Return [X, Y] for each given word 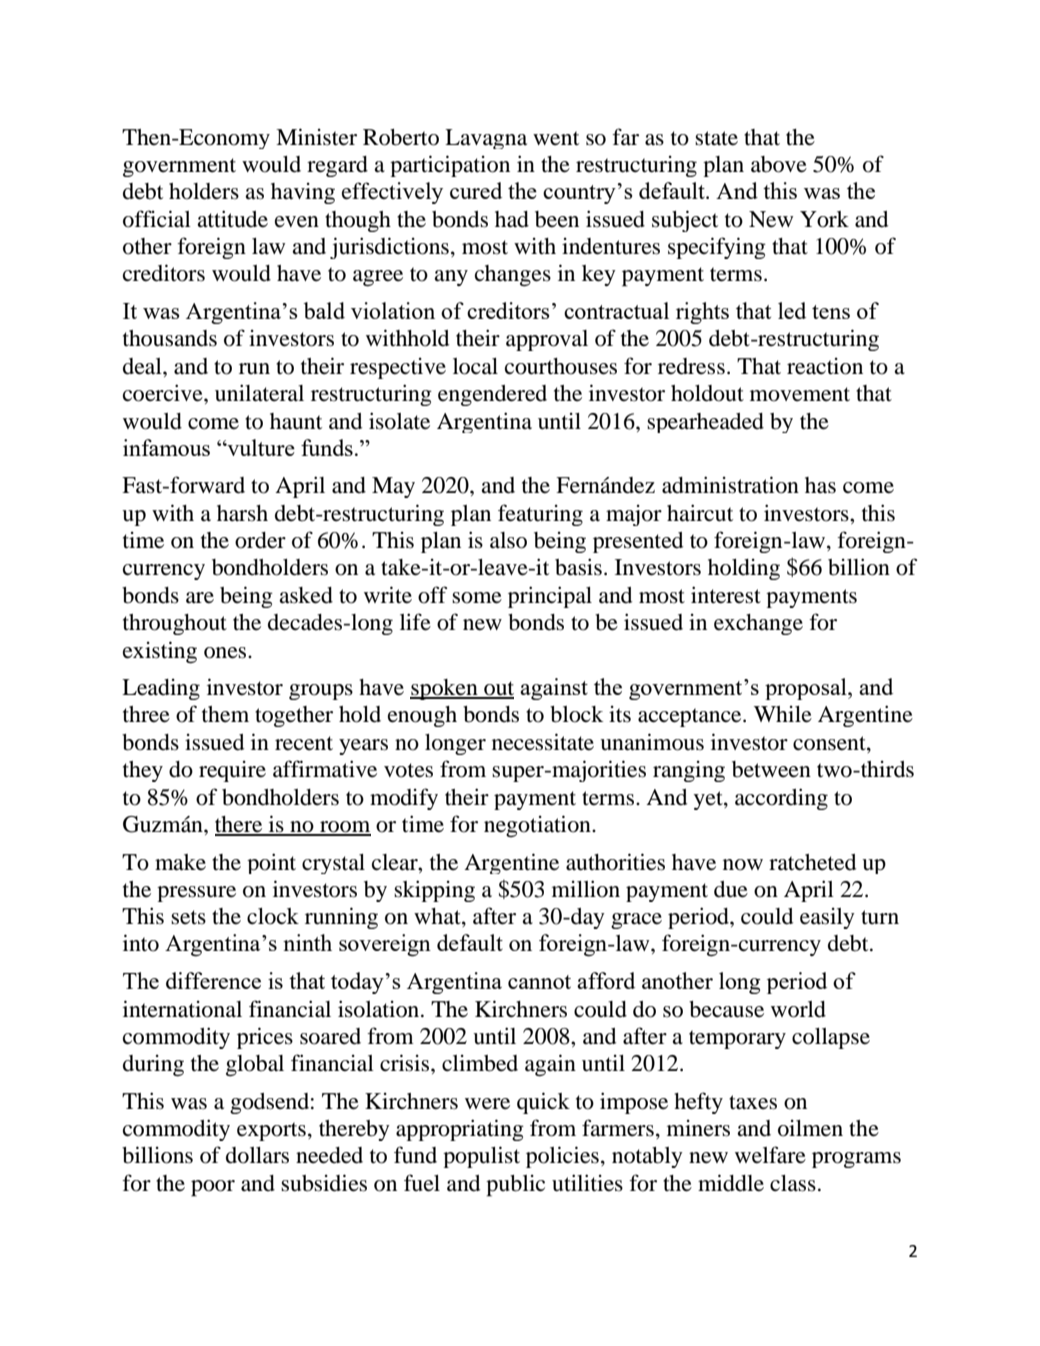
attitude [232, 219]
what [438, 917]
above [779, 164]
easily [827, 918]
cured [476, 190]
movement [800, 394]
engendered [492, 395]
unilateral [259, 393]
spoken [445, 689]
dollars [257, 1155]
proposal [807, 689]
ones [226, 653]
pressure [196, 894]
